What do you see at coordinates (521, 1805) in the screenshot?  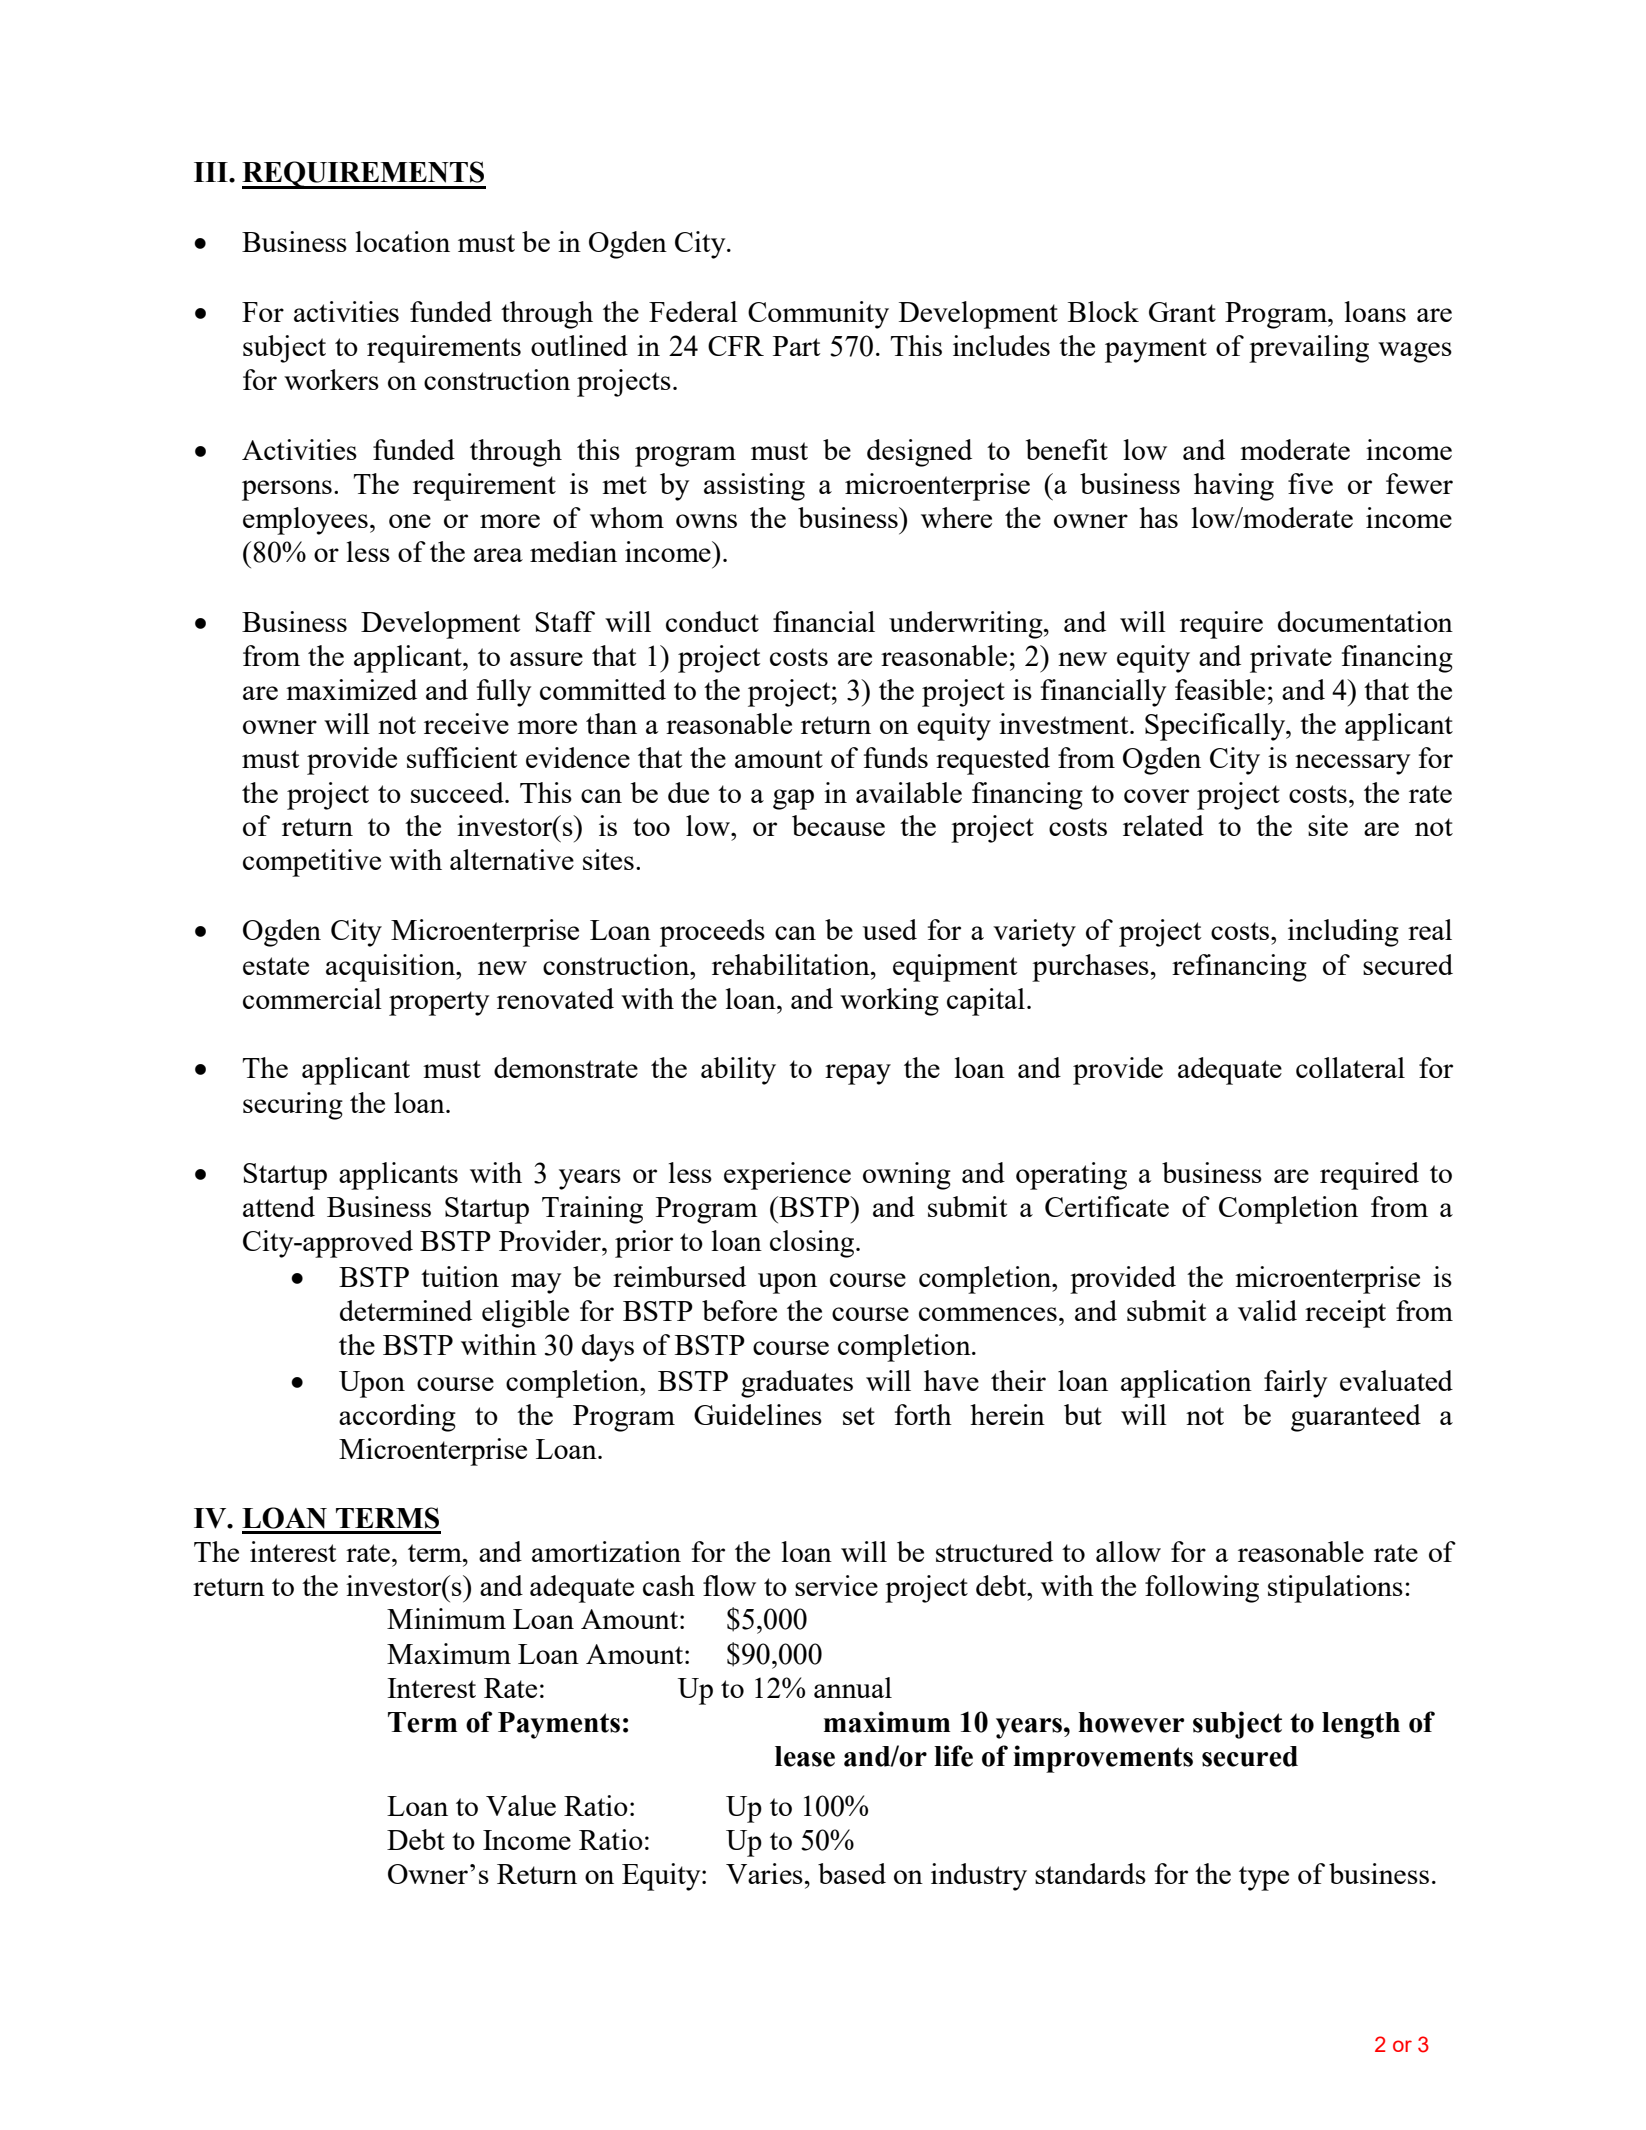 I see `Value` at bounding box center [521, 1805].
